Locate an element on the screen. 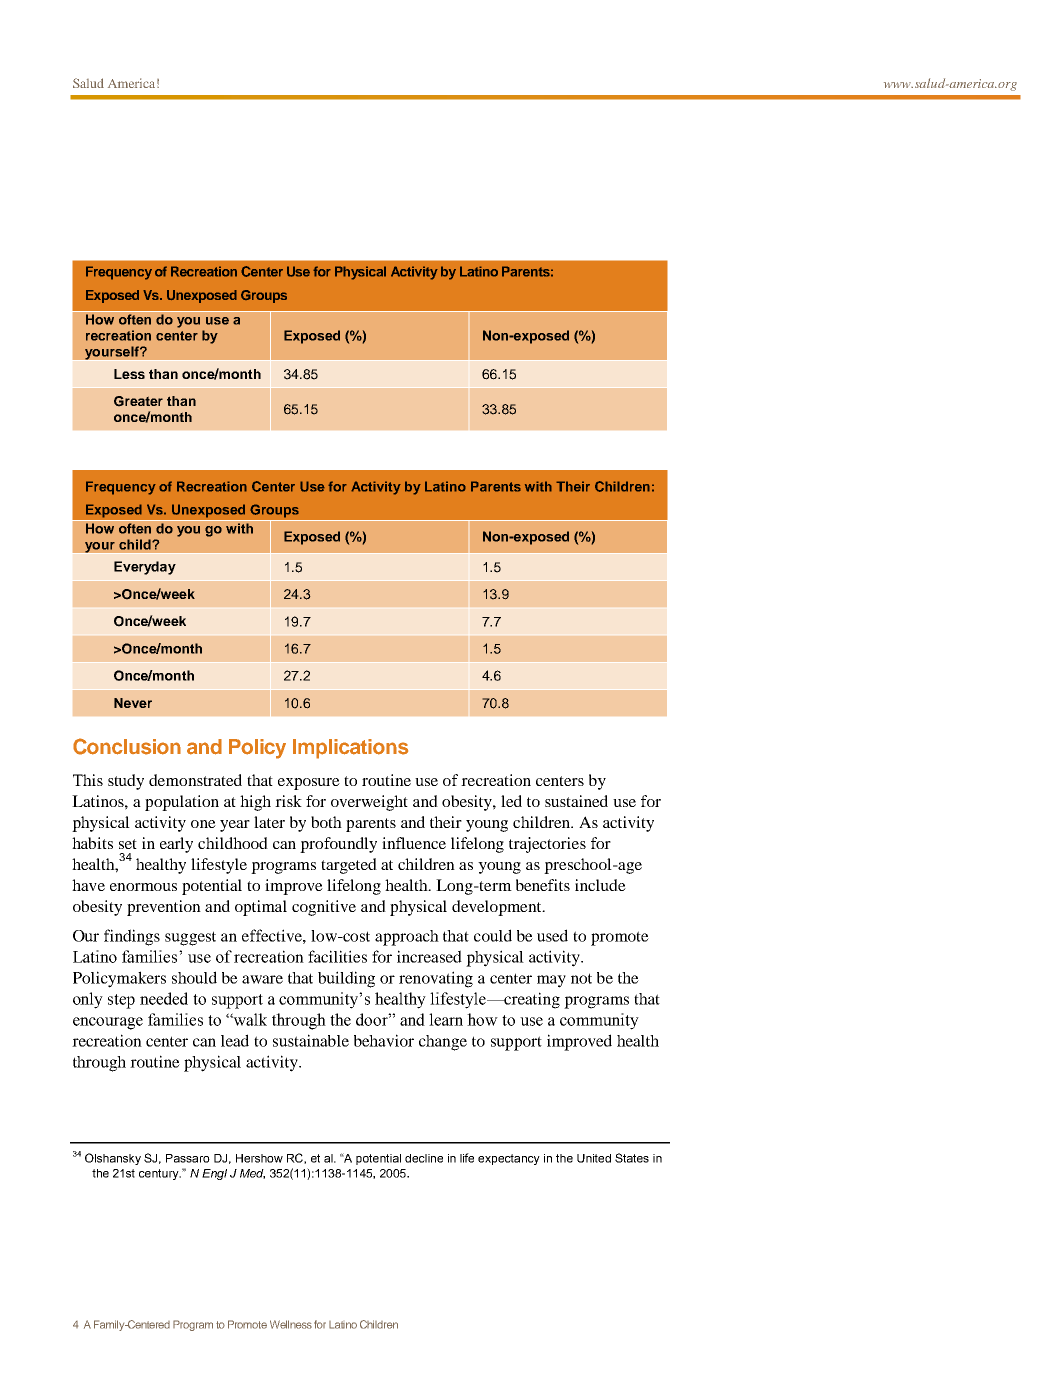 Image resolution: width=1062 pixels, height=1375 pixels. century is located at coordinates (160, 1174).
